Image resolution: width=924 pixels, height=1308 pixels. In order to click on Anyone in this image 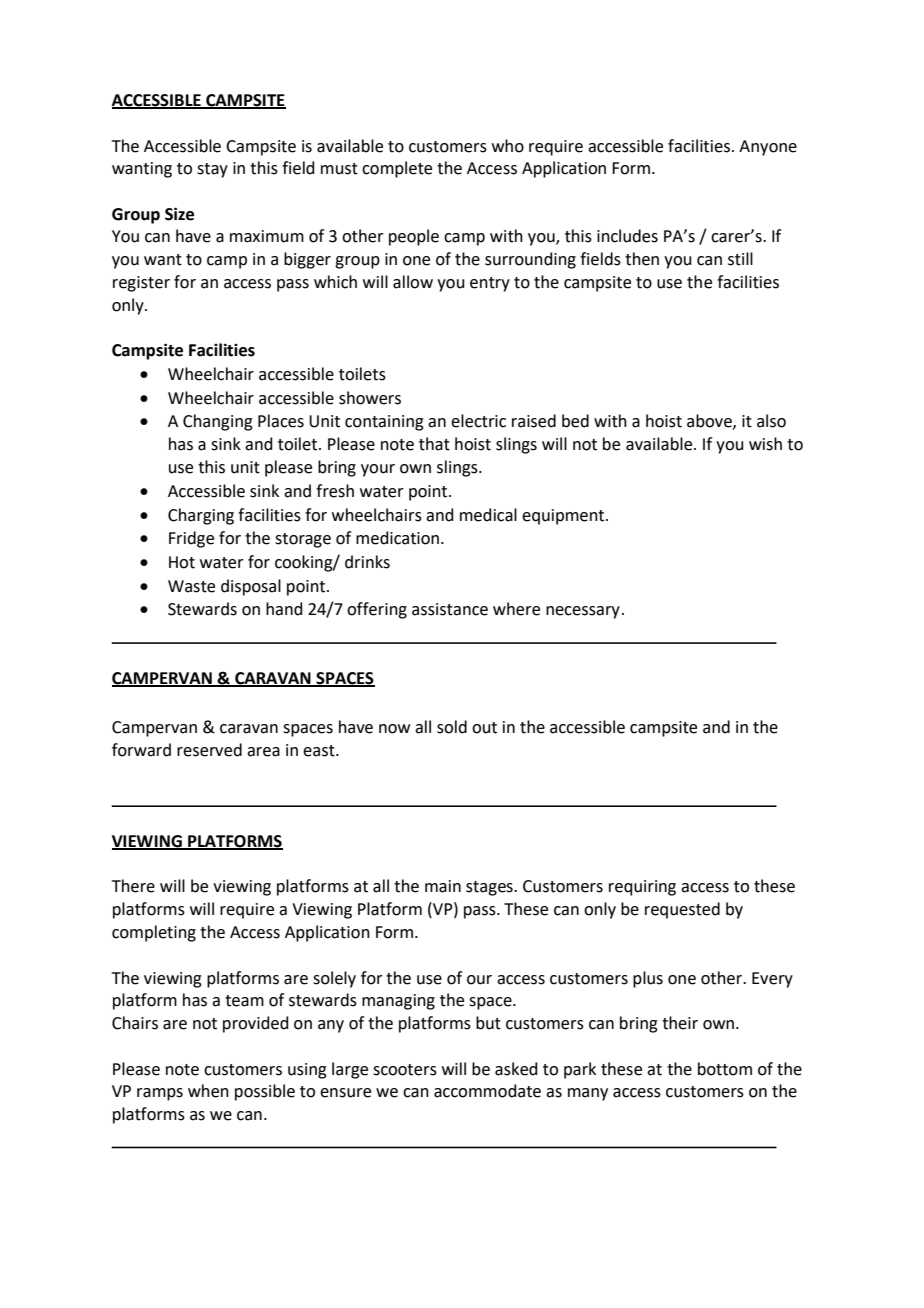, I will do `click(768, 148)`.
